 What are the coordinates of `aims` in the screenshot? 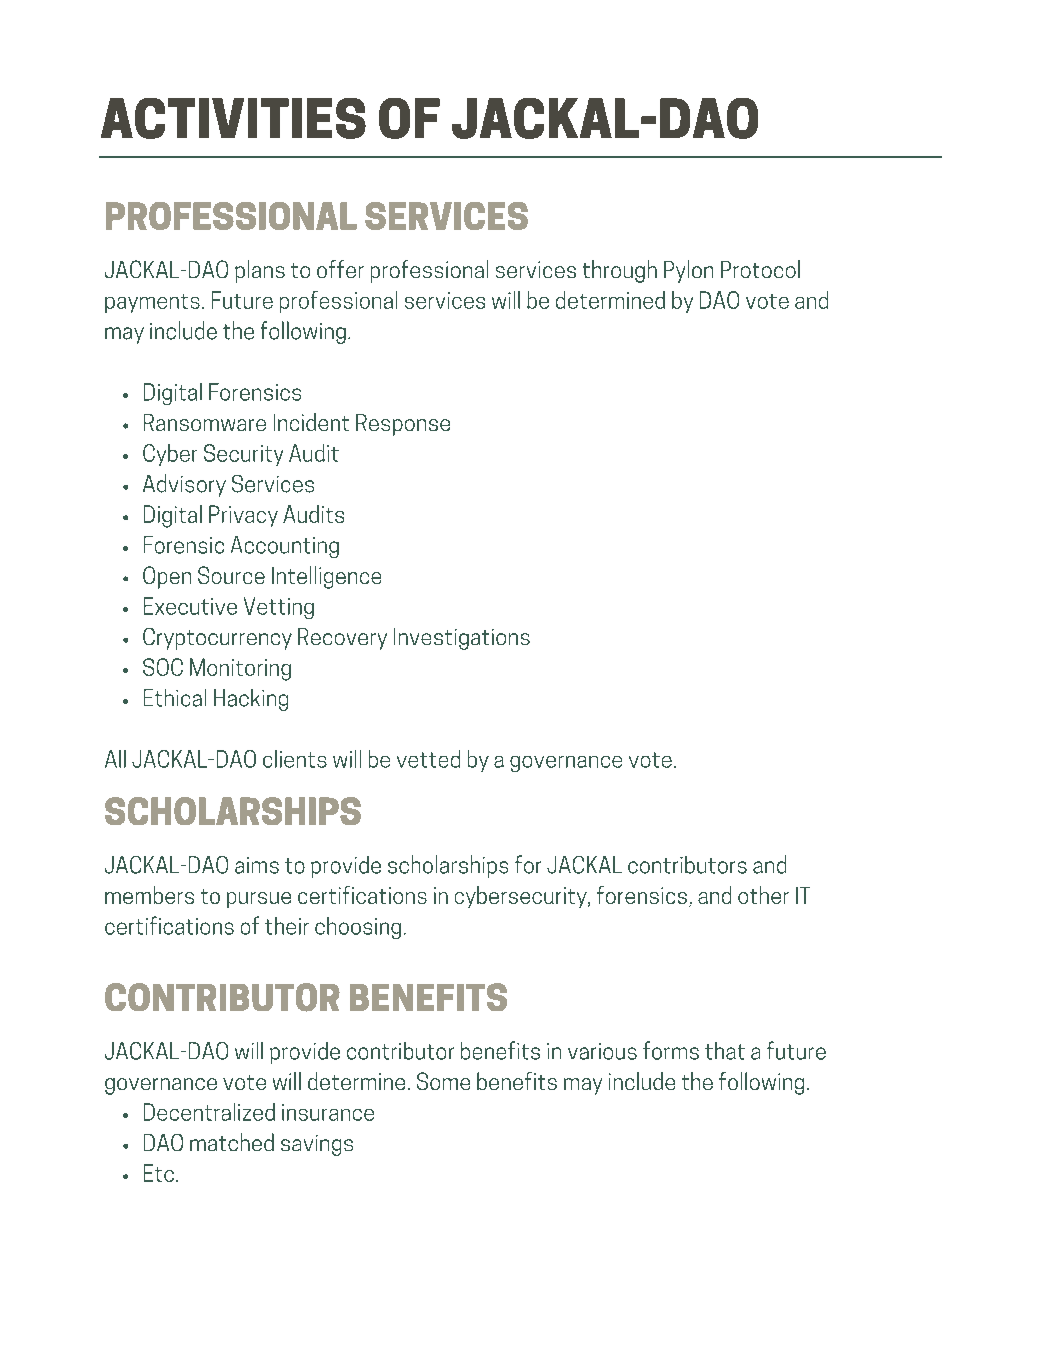 It's located at (257, 865).
